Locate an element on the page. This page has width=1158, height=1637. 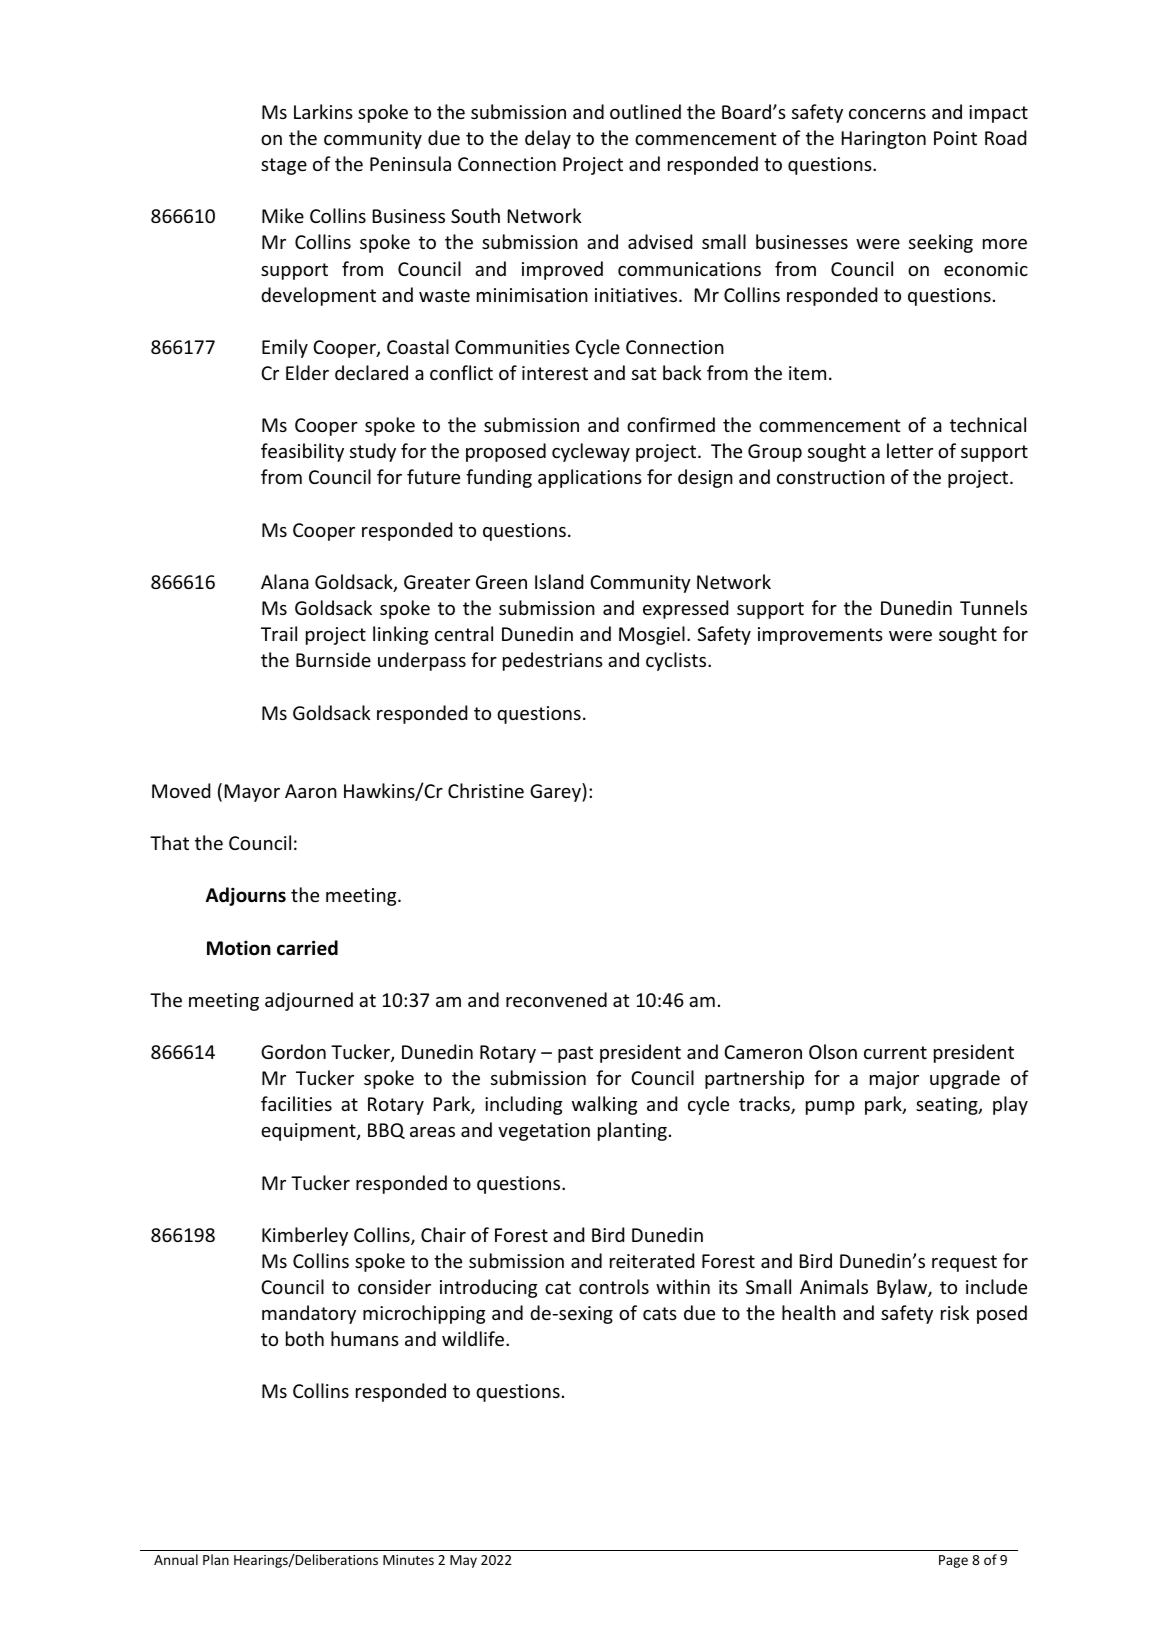
reconvened is located at coordinates (556, 999).
